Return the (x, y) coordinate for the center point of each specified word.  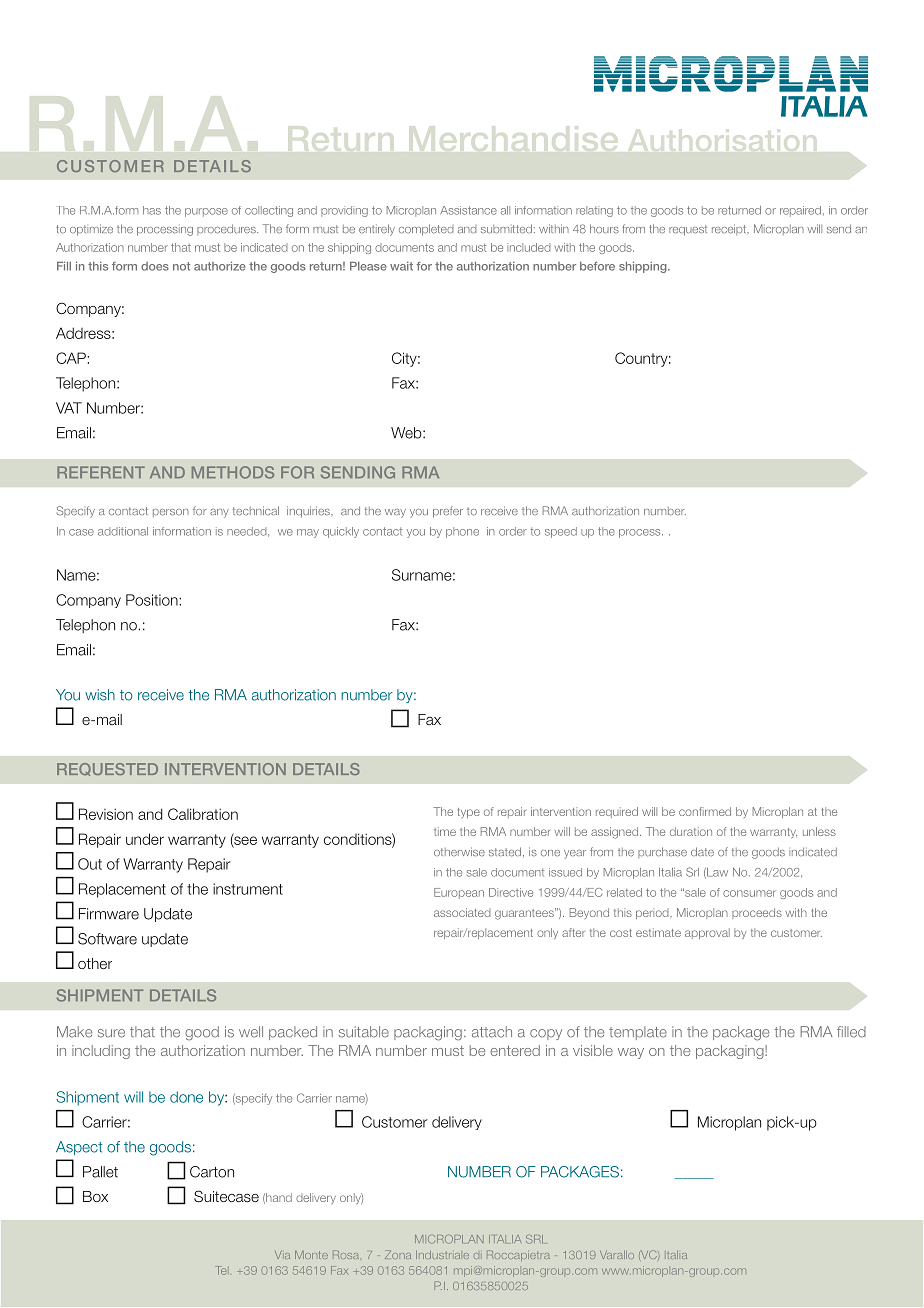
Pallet (100, 1172)
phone (462, 532)
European (459, 893)
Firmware (109, 914)
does (155, 266)
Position (153, 600)
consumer (749, 893)
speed (561, 532)
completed (426, 230)
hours (604, 229)
